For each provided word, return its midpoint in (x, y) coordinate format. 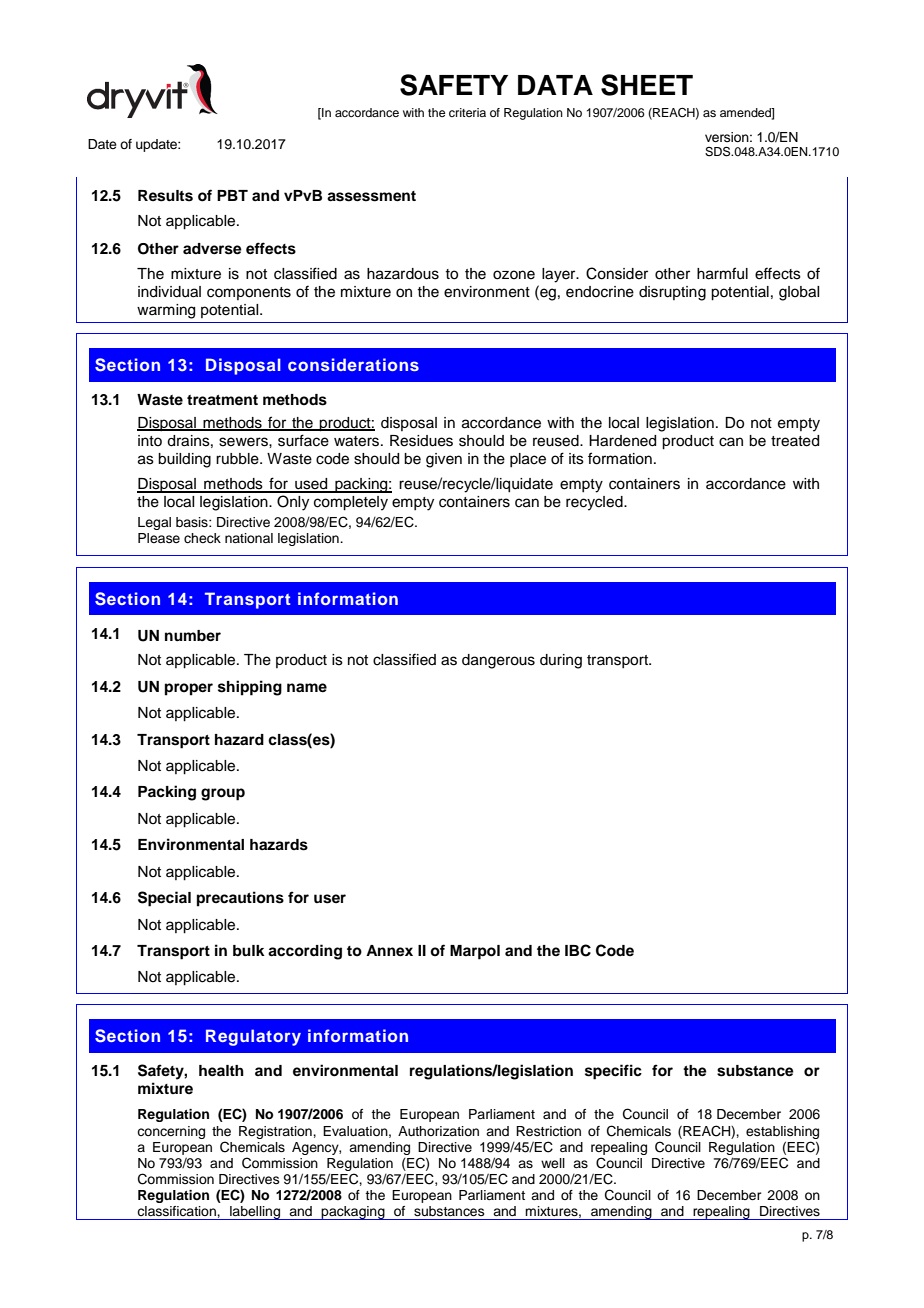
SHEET (647, 85)
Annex (389, 951)
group (223, 794)
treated (795, 441)
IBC (578, 950)
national (249, 538)
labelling (255, 1213)
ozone (514, 275)
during (561, 661)
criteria (467, 112)
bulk (249, 950)
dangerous (498, 661)
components (249, 293)
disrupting (672, 293)
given (444, 460)
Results (165, 196)
